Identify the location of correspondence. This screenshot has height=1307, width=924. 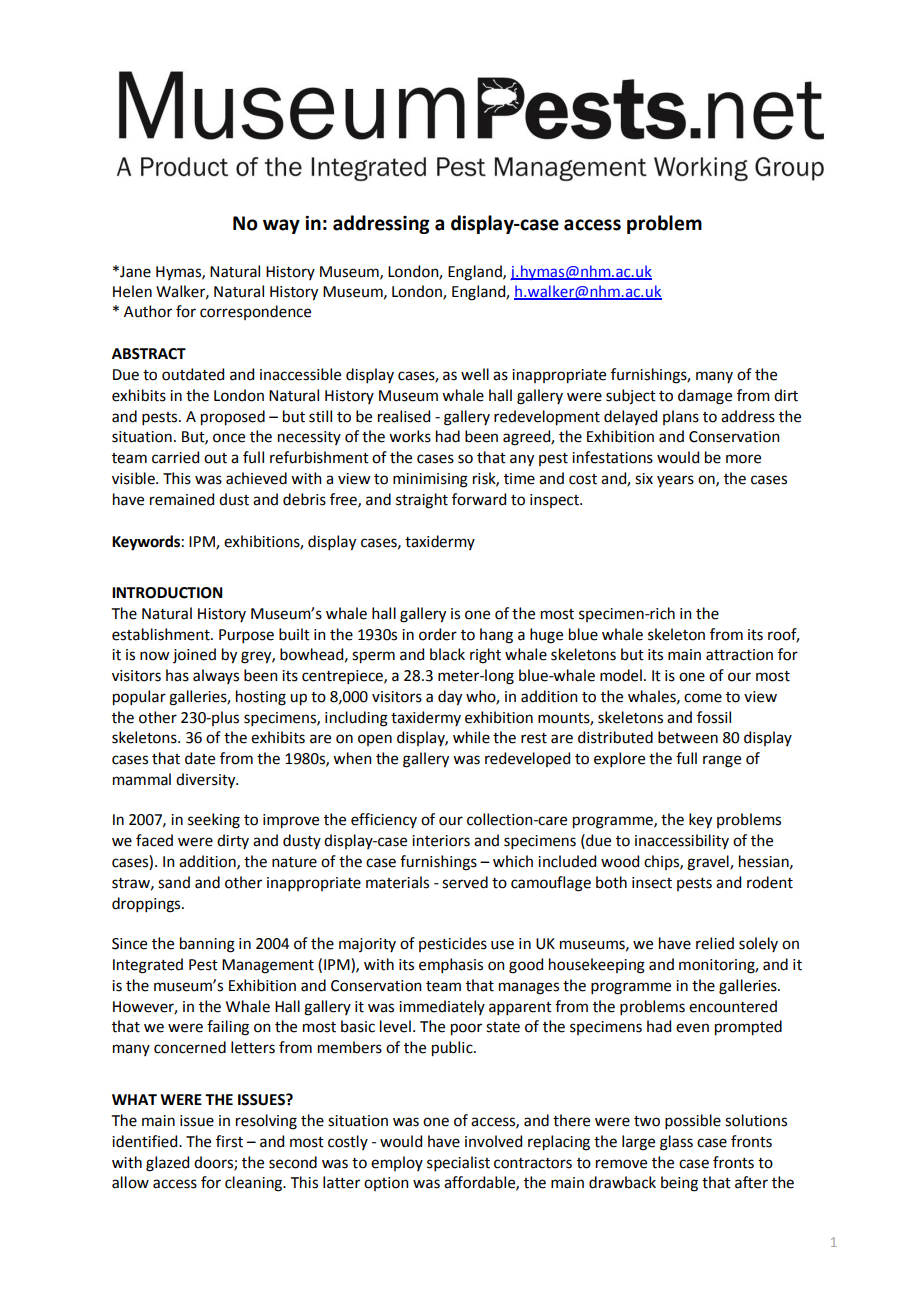
(255, 312).
